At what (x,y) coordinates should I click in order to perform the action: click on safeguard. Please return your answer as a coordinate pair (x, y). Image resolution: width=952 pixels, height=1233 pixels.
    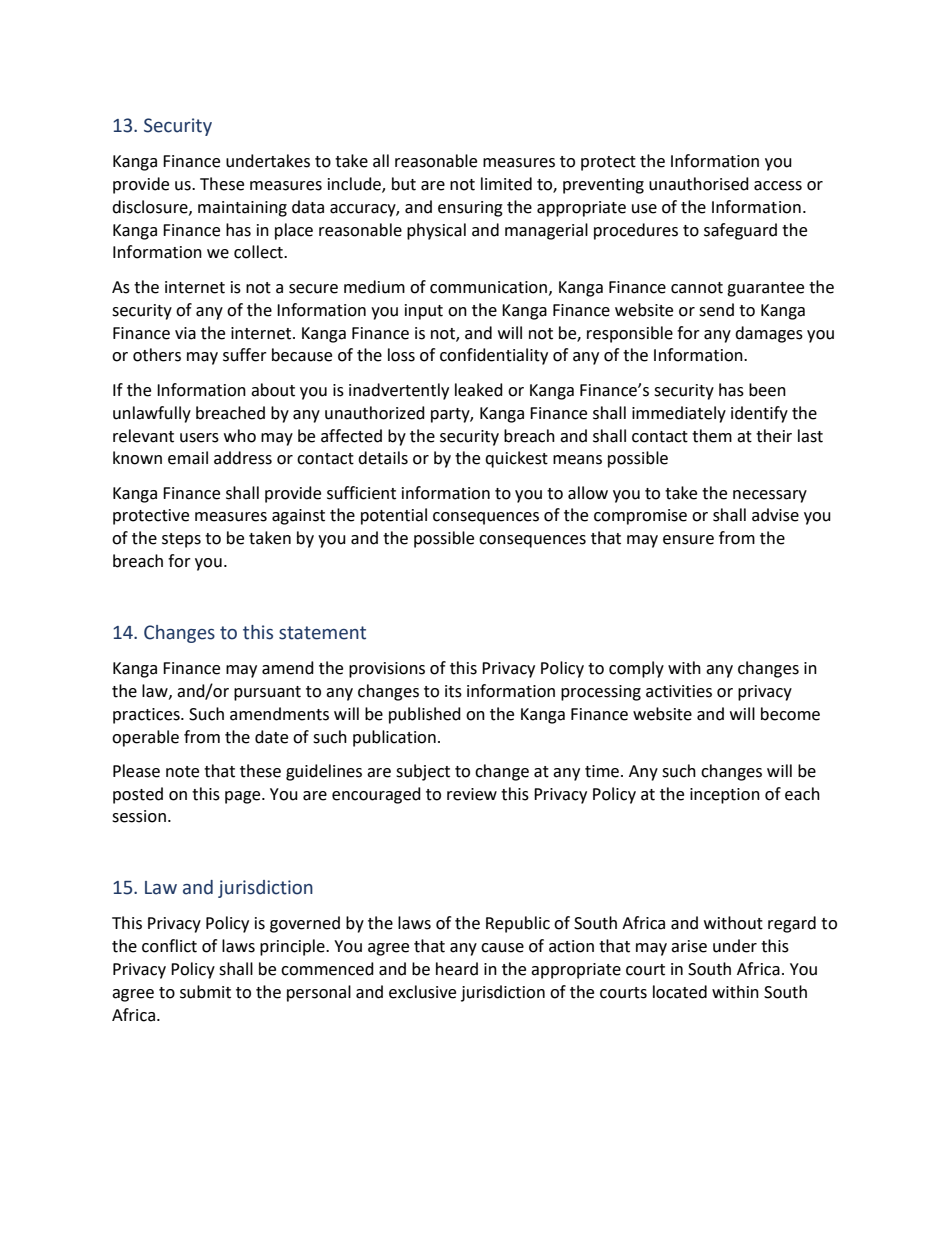
    Looking at the image, I should click on (740, 231).
